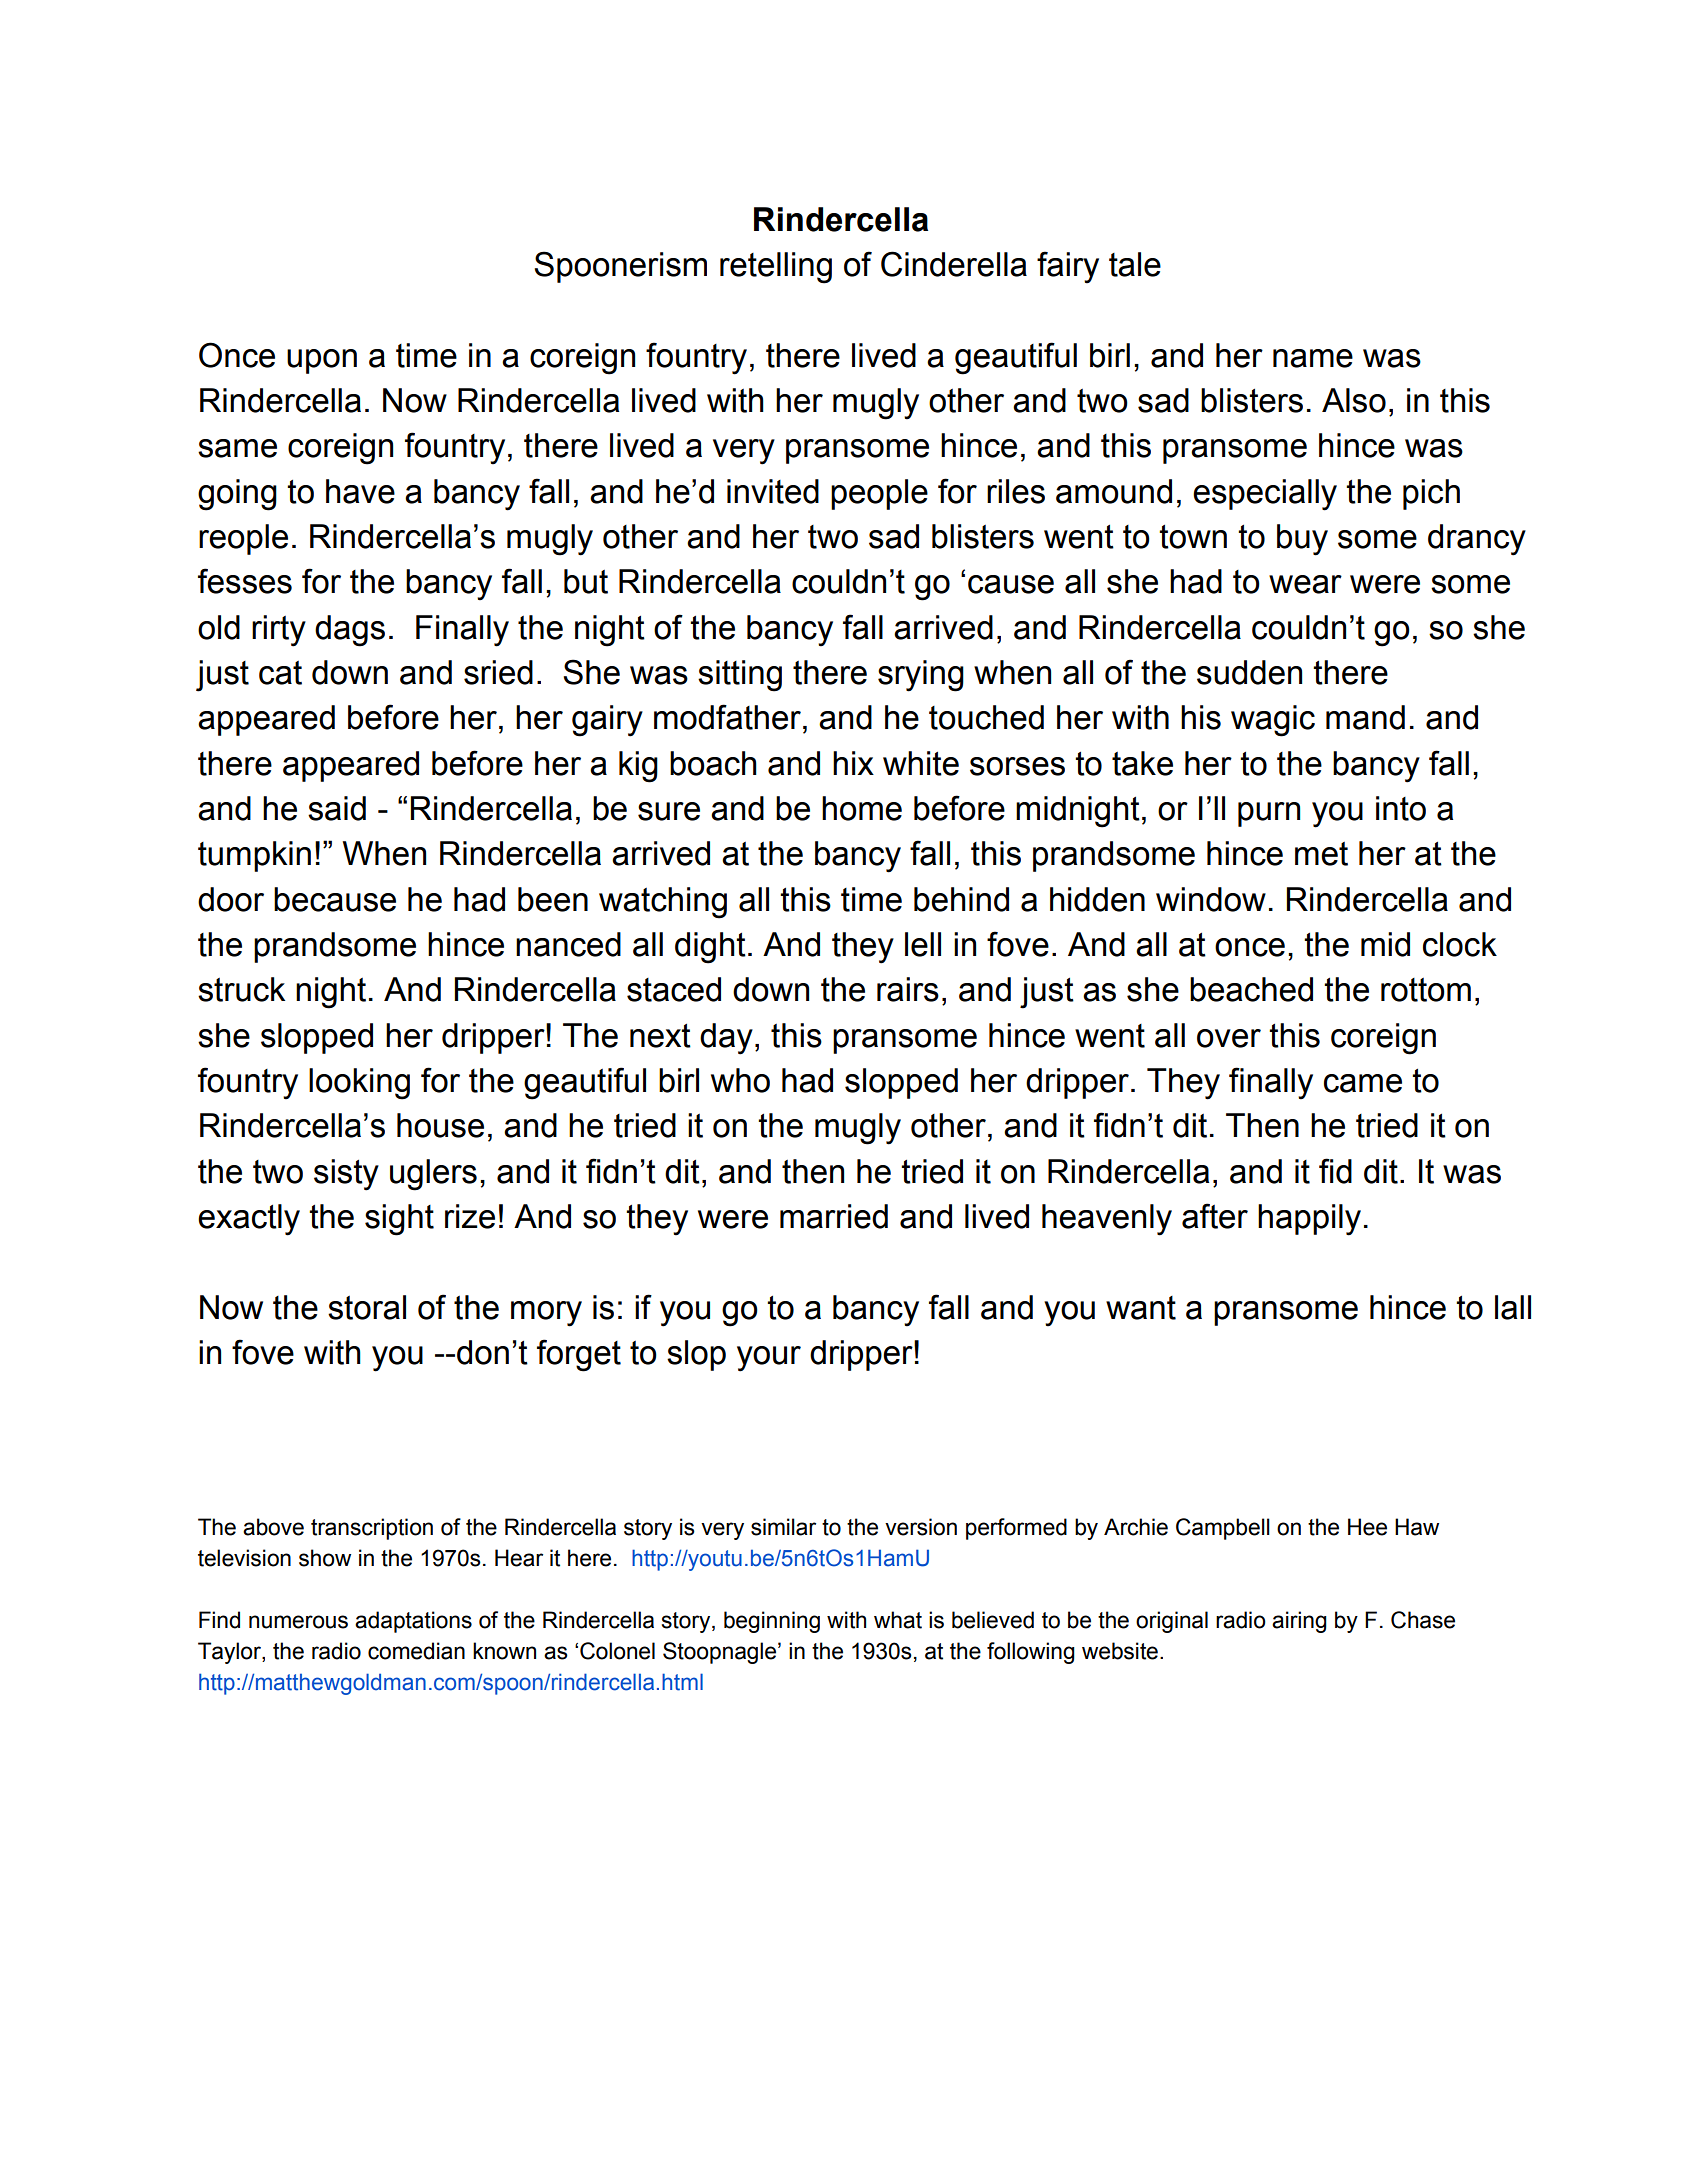 The width and height of the image is (1681, 2176). I want to click on sitting, so click(740, 676).
